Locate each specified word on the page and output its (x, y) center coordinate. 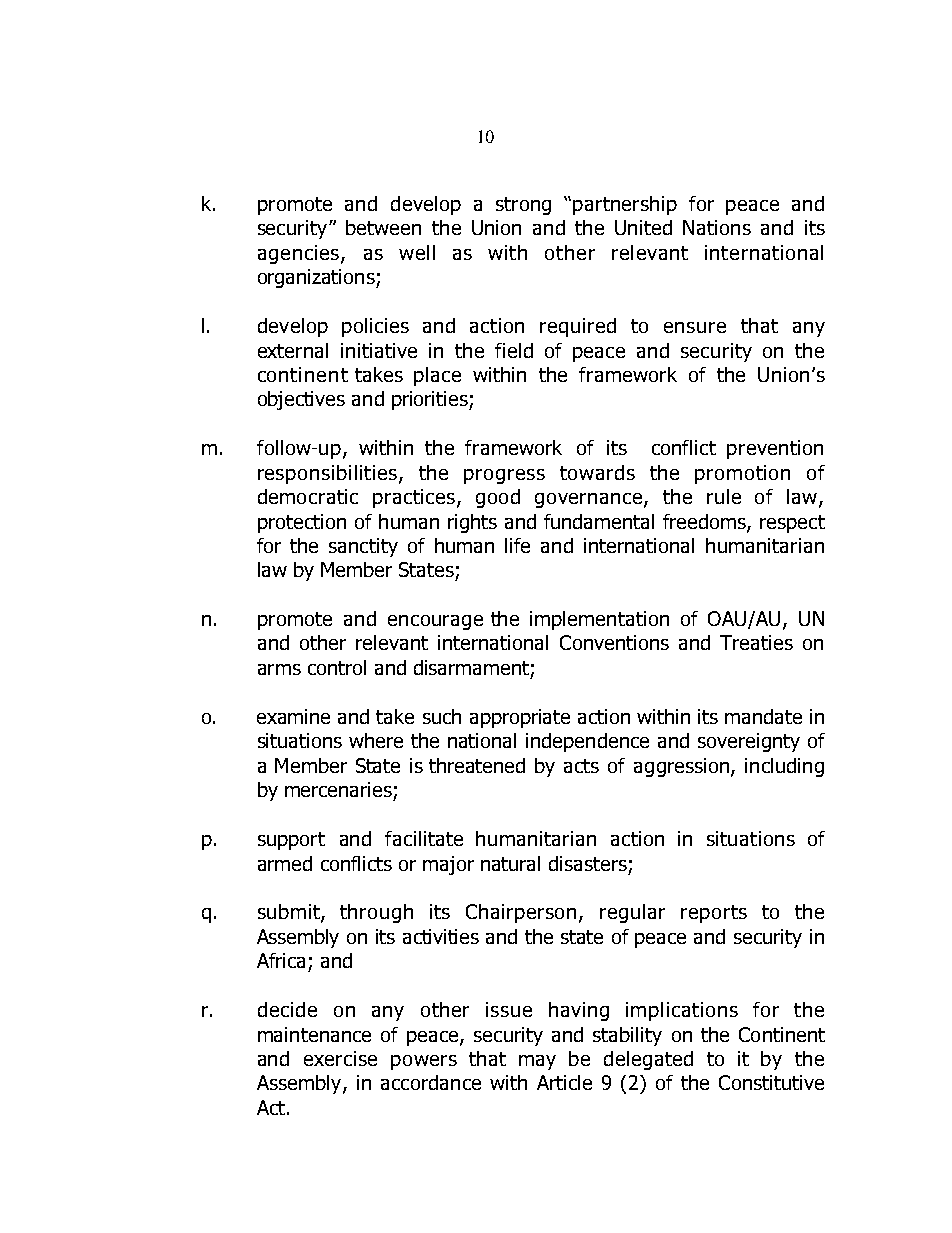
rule (724, 496)
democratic (308, 496)
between (383, 227)
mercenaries (338, 789)
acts (581, 766)
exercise (340, 1058)
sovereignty (749, 742)
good (498, 498)
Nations (717, 227)
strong (523, 206)
